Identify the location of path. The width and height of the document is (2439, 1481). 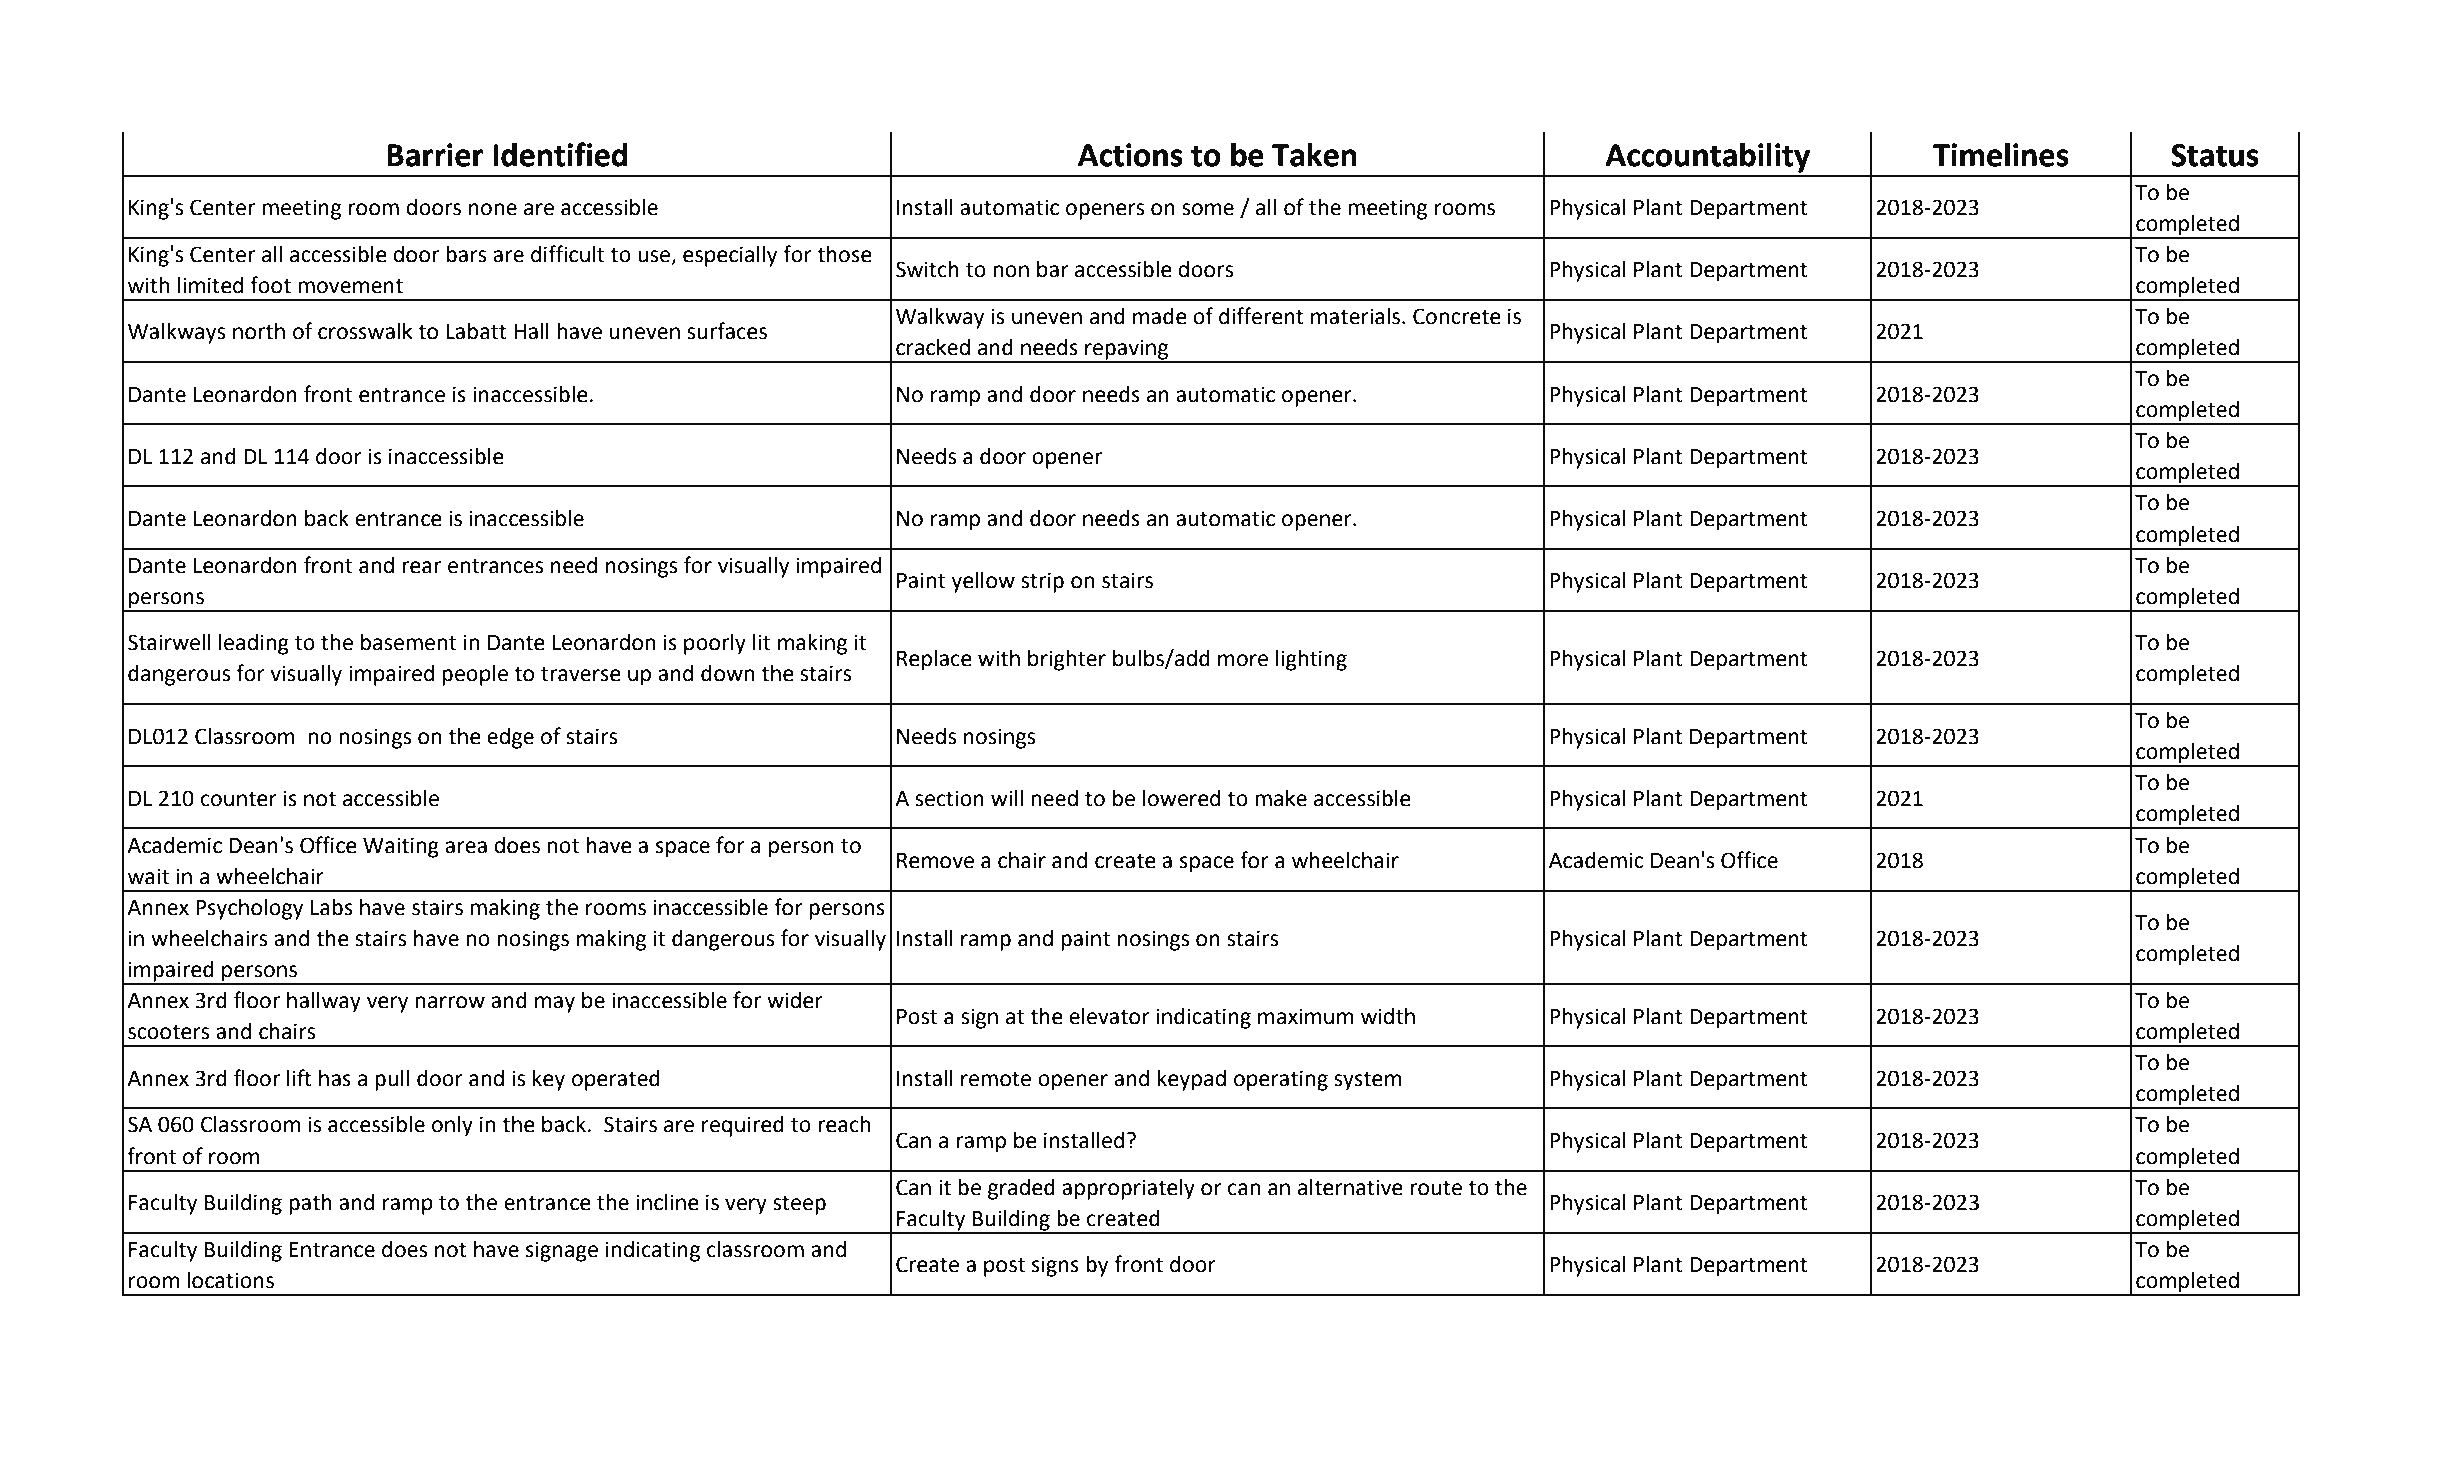
(310, 1204).
